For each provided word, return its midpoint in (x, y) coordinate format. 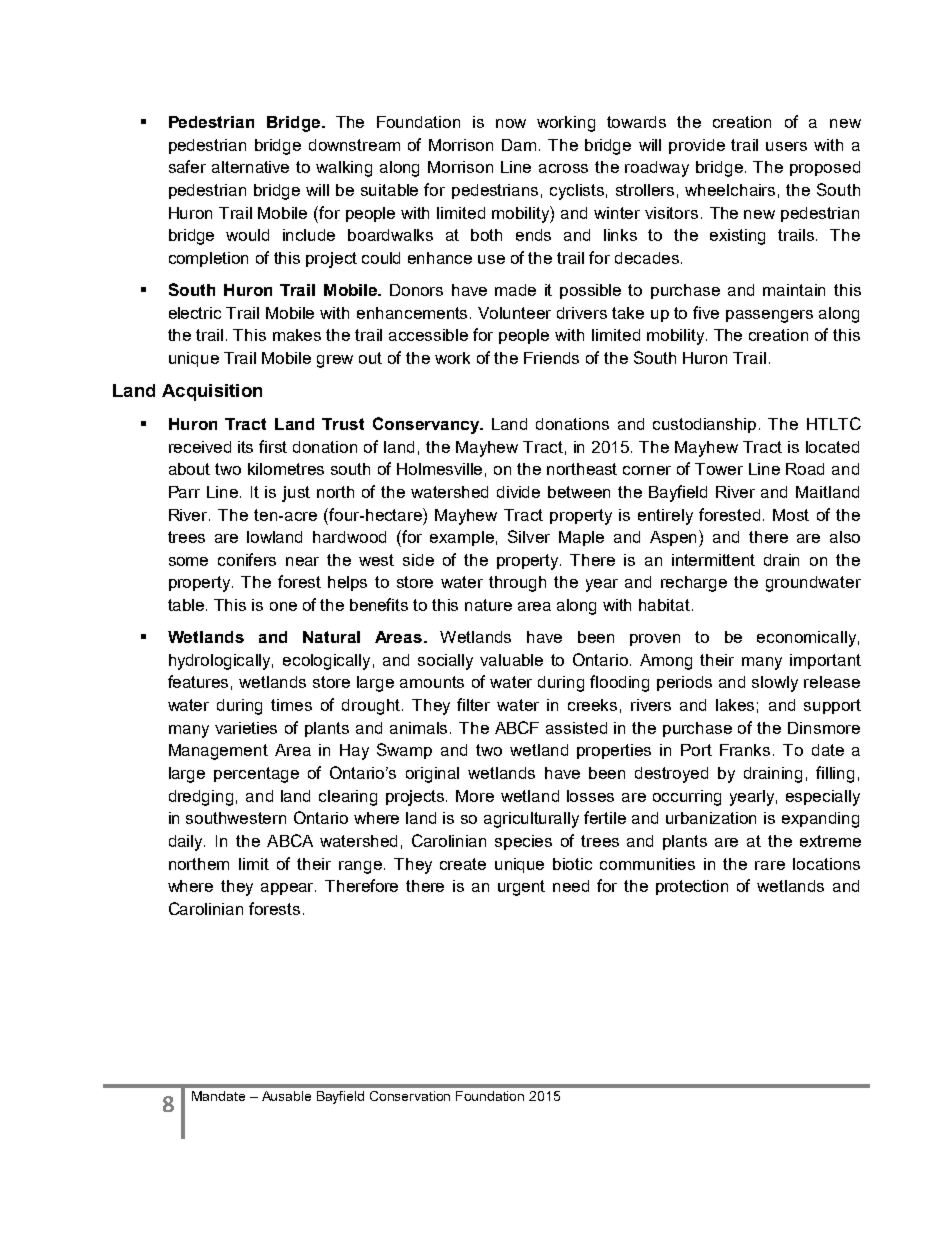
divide (518, 492)
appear (288, 889)
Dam (519, 145)
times (291, 705)
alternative (250, 167)
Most (791, 515)
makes (297, 335)
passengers (769, 316)
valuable (511, 660)
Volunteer (514, 313)
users (786, 146)
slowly (775, 684)
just (296, 494)
